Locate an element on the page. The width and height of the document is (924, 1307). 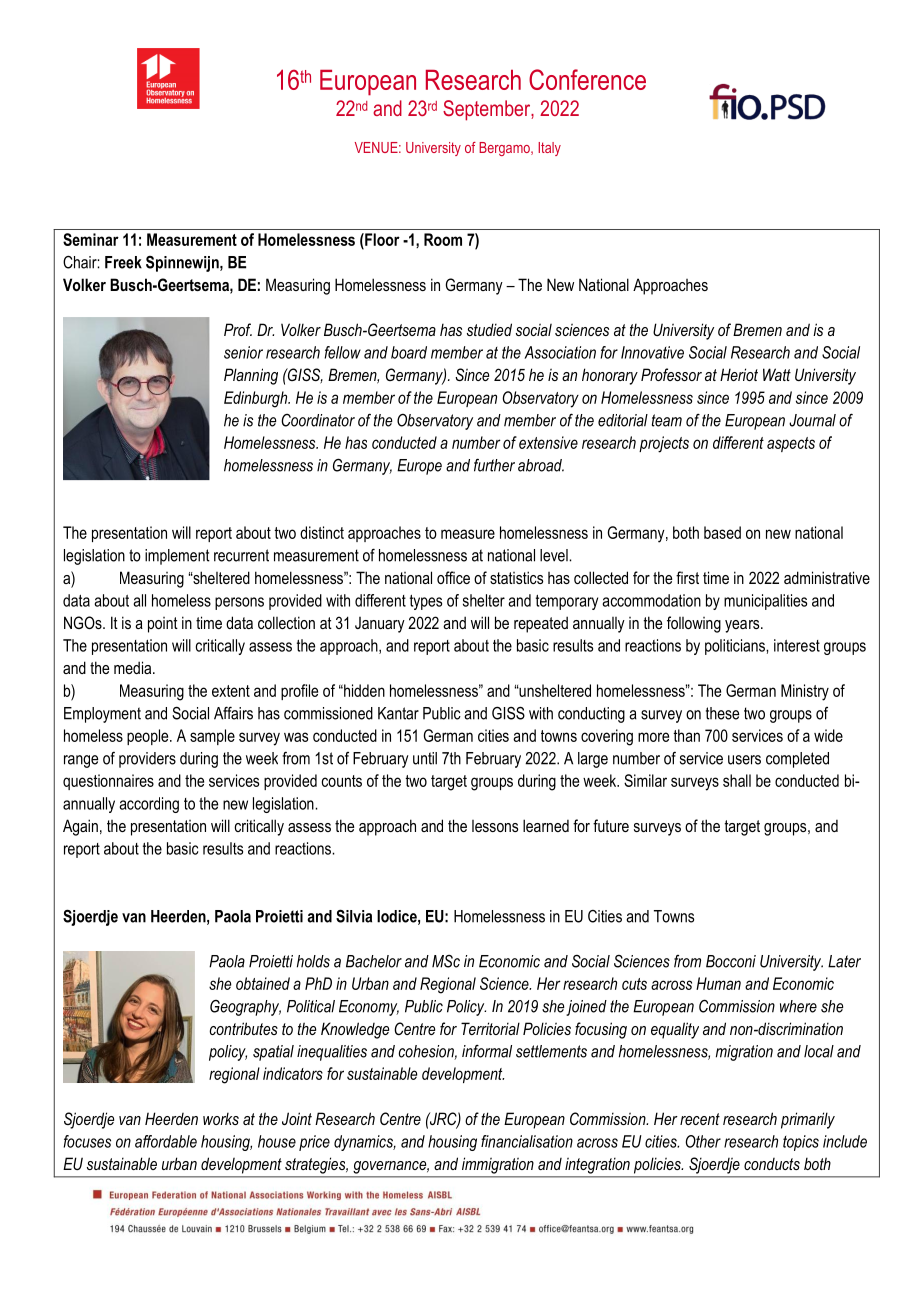
Conference is located at coordinates (587, 79).
